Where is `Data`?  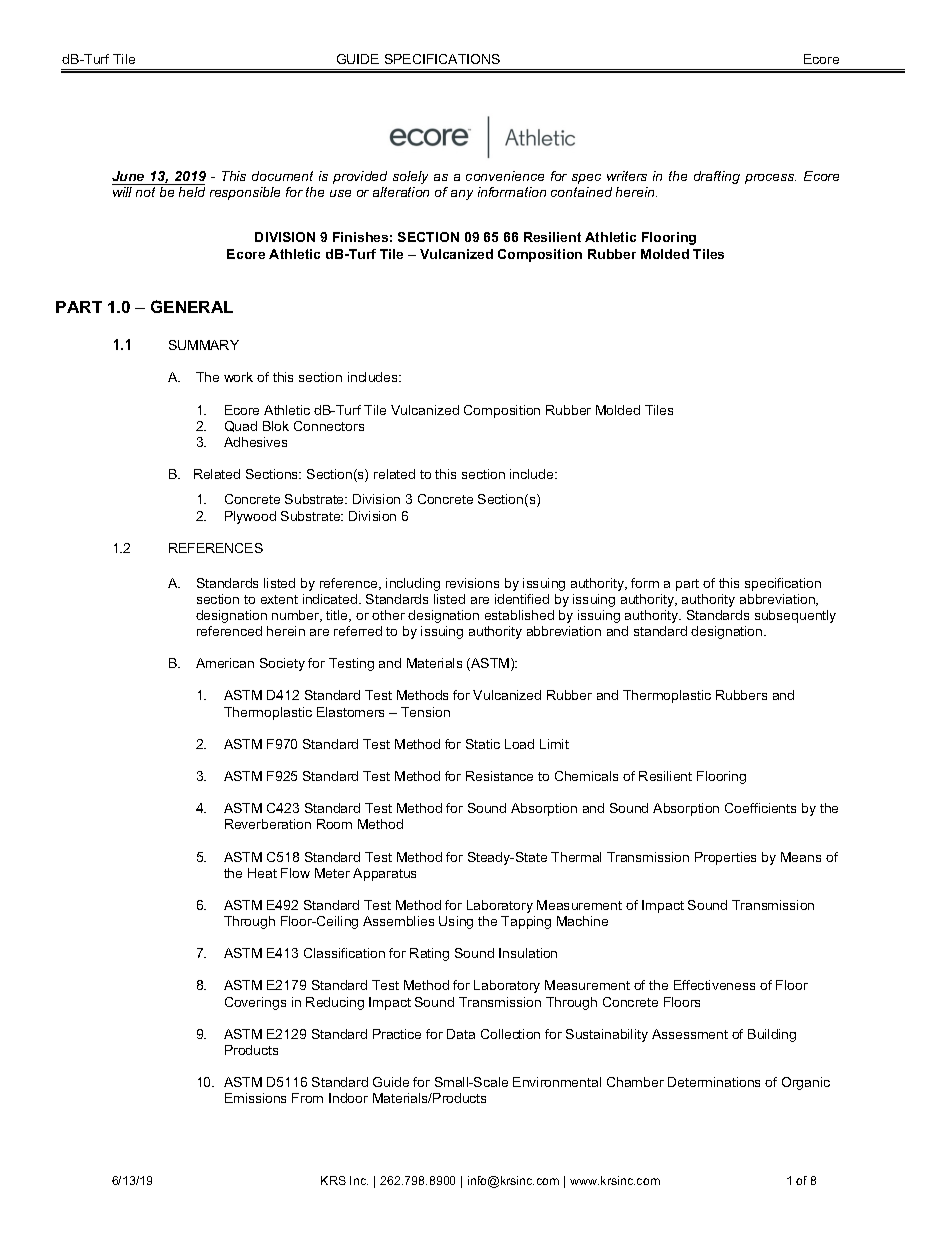
Data is located at coordinates (461, 1034).
